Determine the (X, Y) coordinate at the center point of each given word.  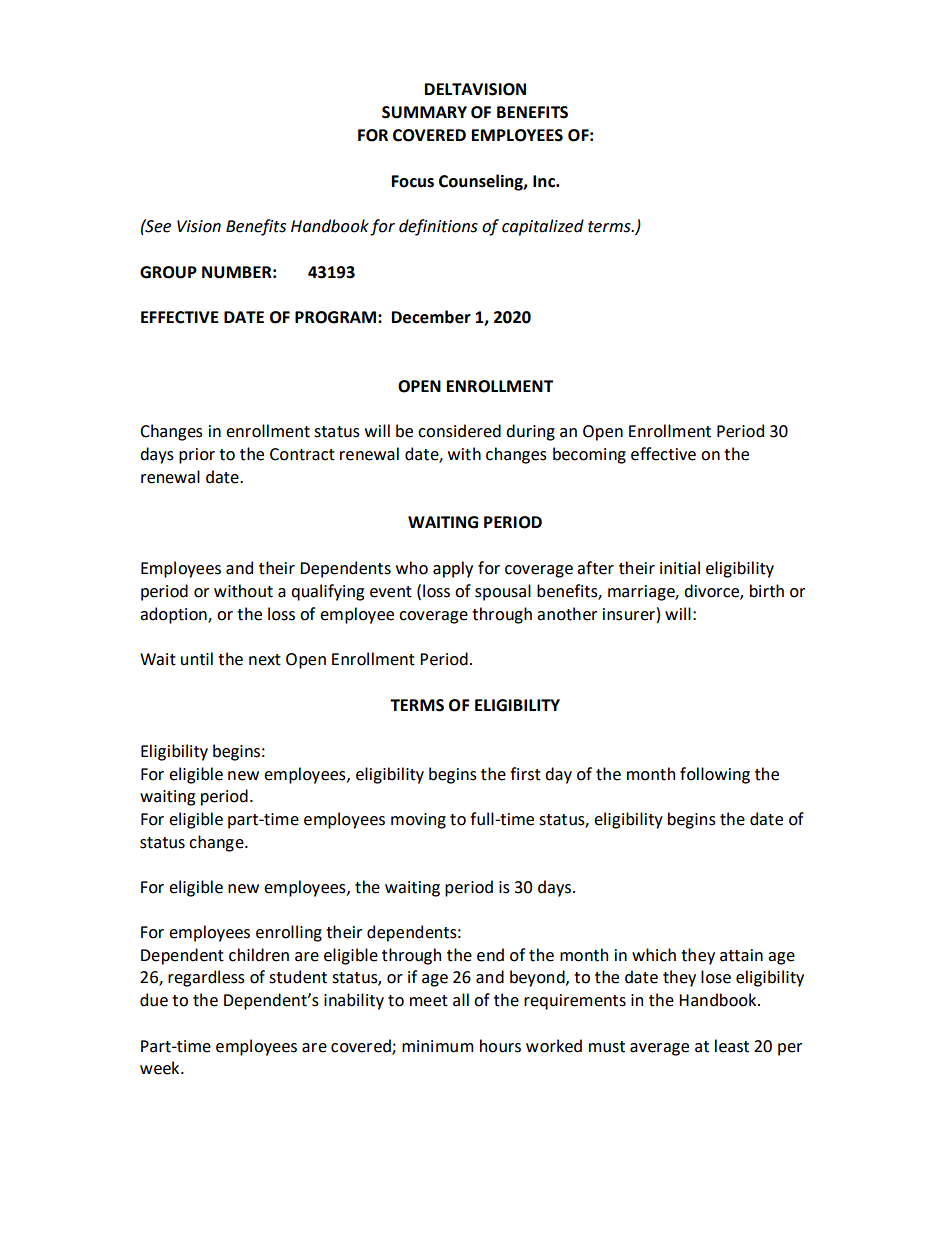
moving (418, 821)
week (161, 1068)
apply (453, 569)
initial (680, 568)
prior (197, 456)
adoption (174, 615)
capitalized (543, 227)
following (715, 775)
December (431, 317)
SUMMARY (424, 112)
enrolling (289, 933)
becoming (589, 455)
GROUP (168, 272)
